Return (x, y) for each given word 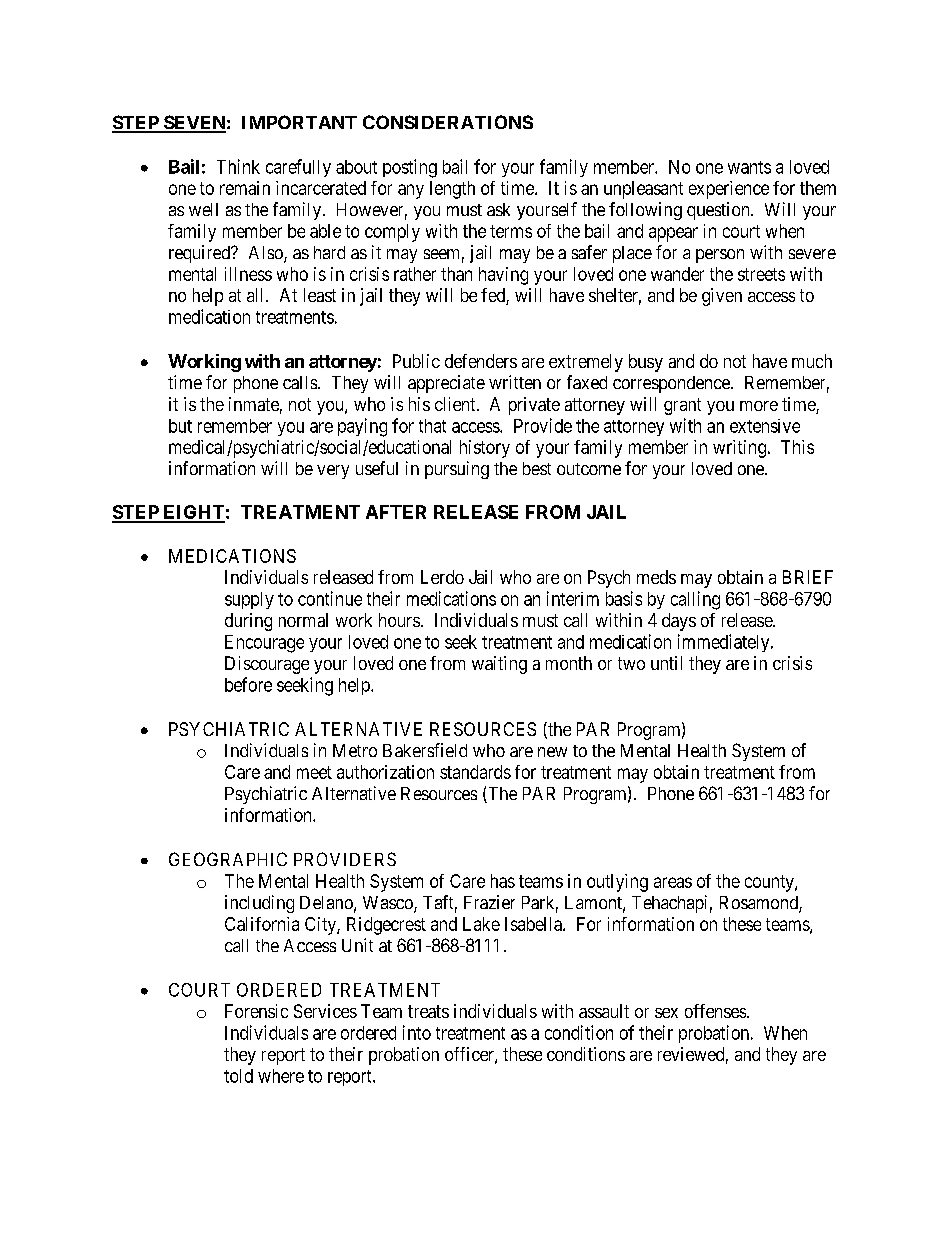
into (417, 1032)
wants (749, 167)
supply (249, 600)
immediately (725, 643)
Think (238, 166)
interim (573, 598)
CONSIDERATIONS (448, 122)
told (238, 1076)
